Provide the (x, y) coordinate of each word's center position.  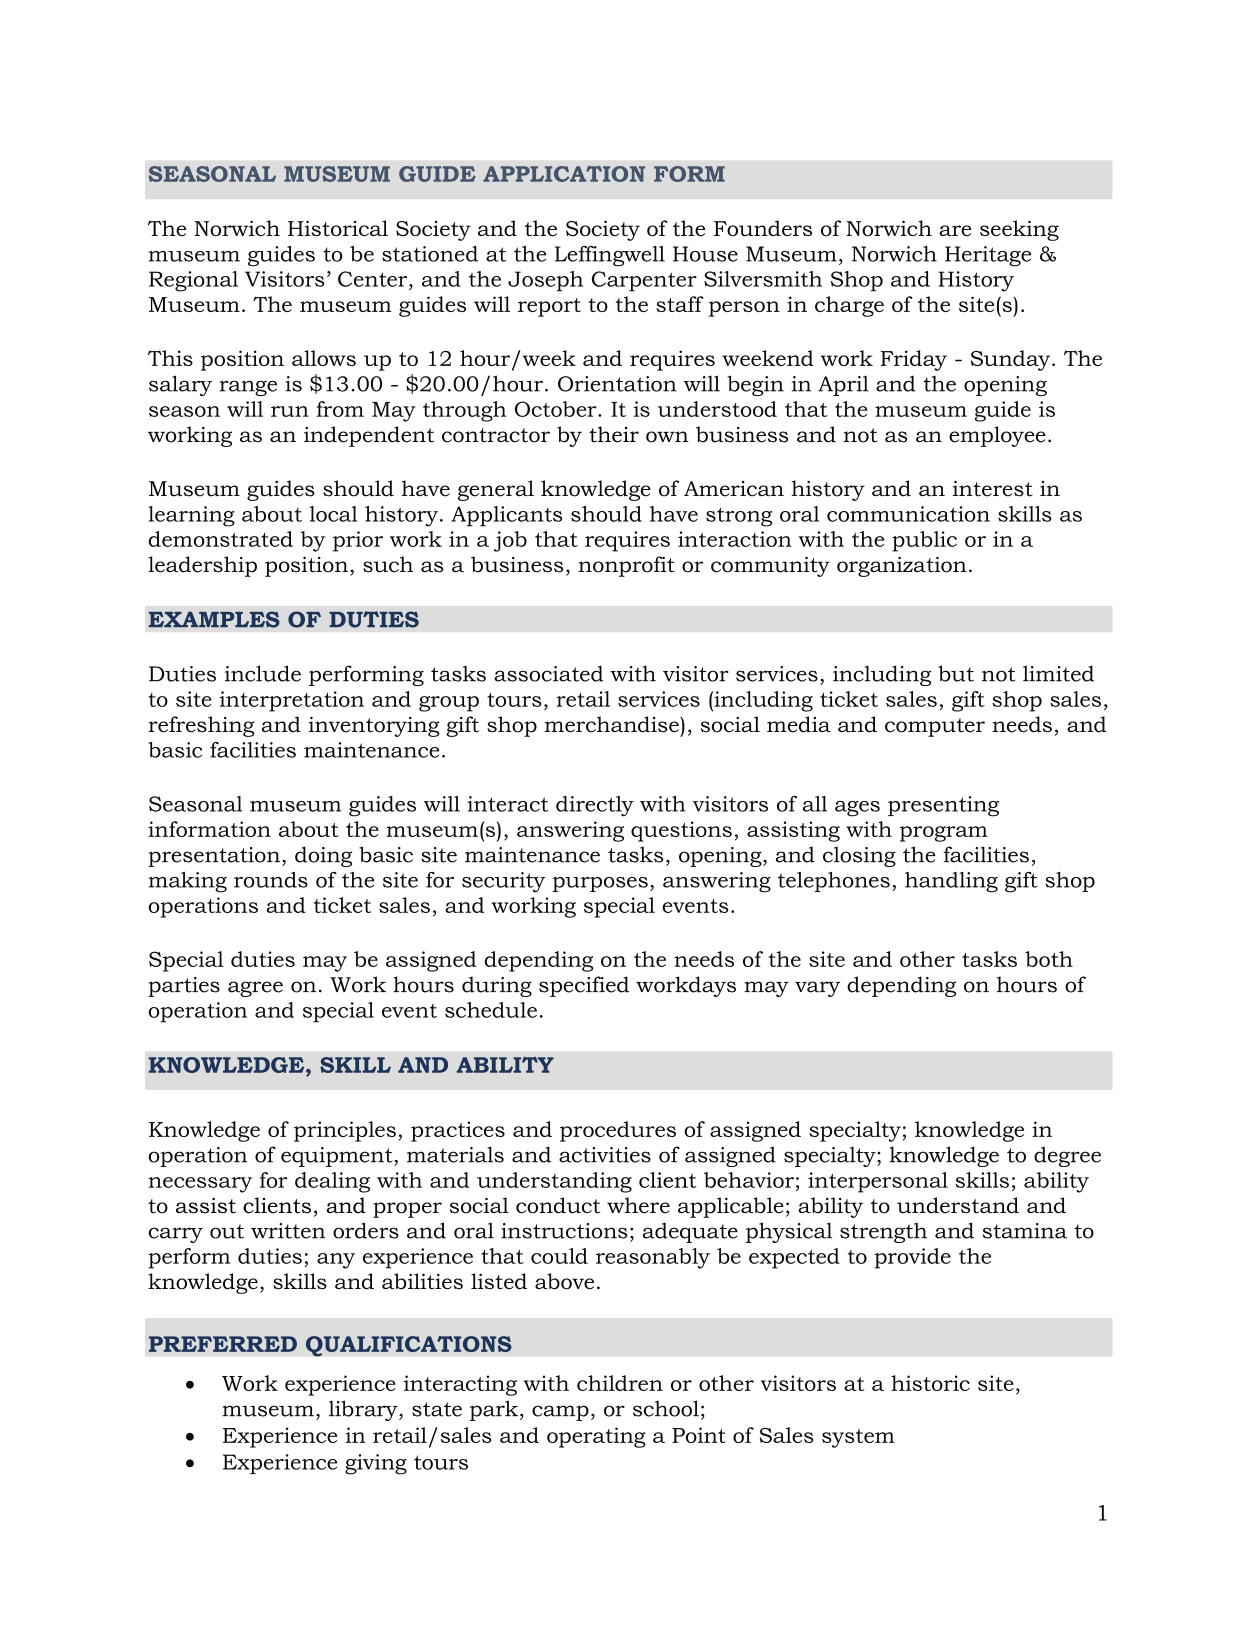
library (364, 1410)
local (333, 514)
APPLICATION (564, 174)
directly (595, 806)
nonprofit (626, 566)
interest (993, 489)
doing (323, 856)
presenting (943, 806)
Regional (193, 281)
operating (596, 1437)
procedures (618, 1131)
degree (1067, 1156)
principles (345, 1131)
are (955, 230)
